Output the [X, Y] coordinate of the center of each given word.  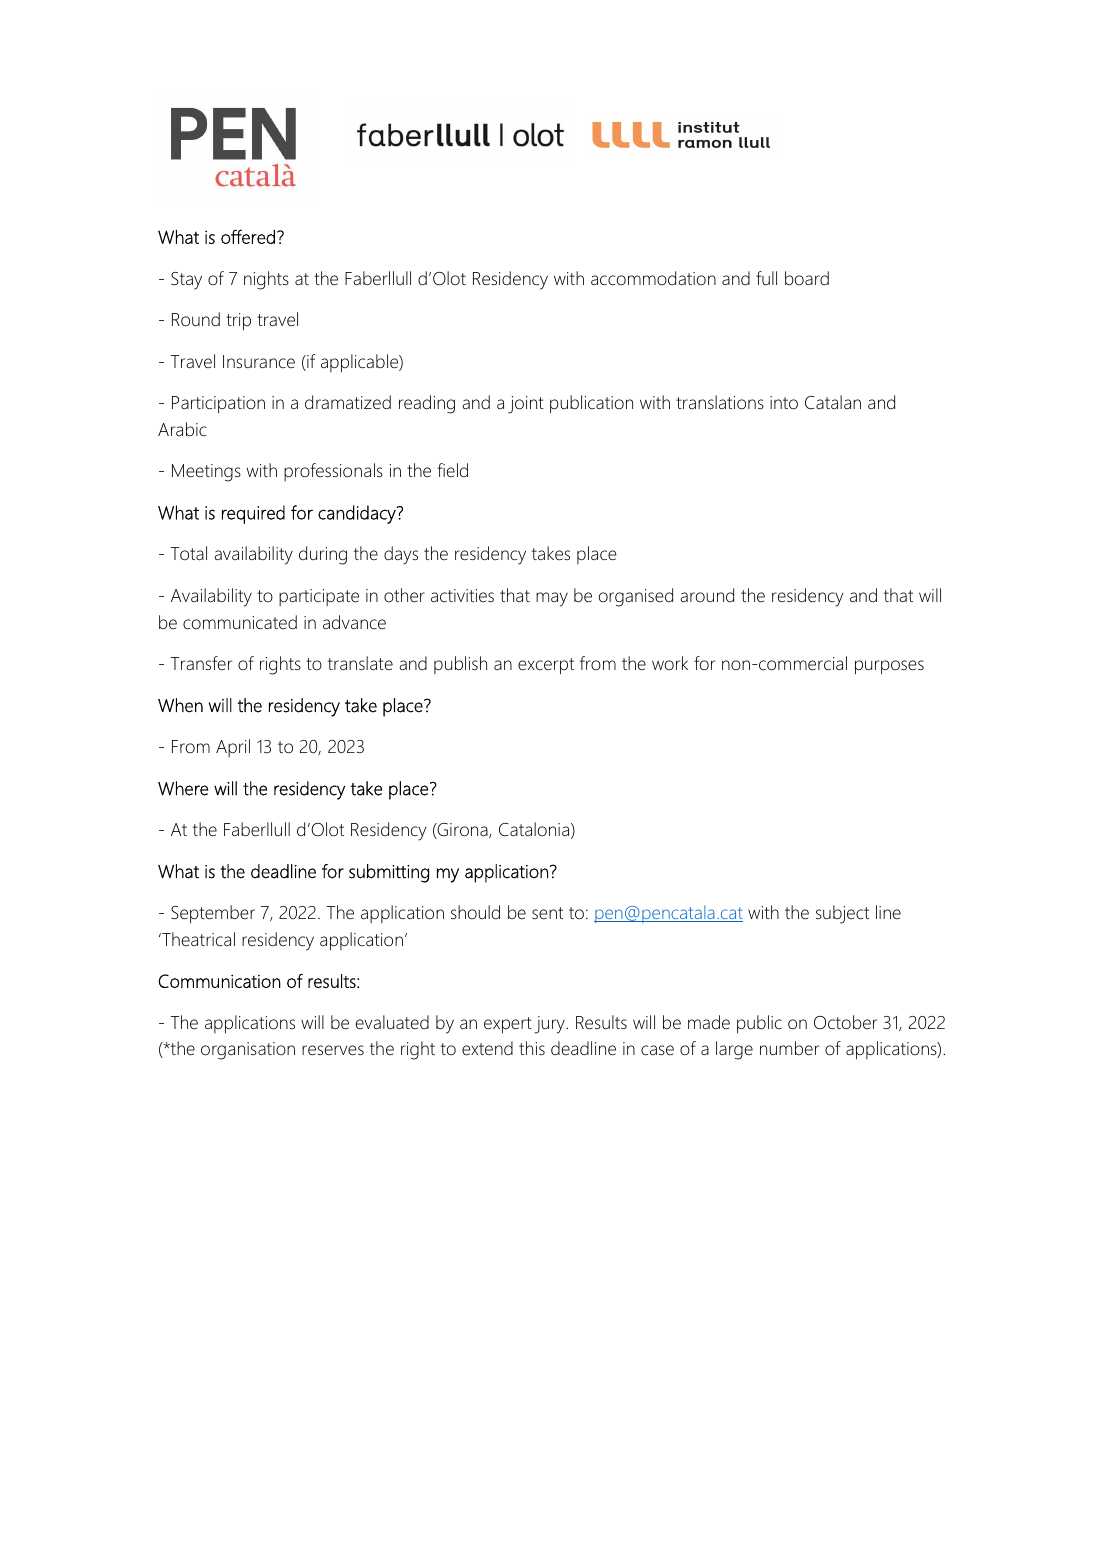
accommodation [653, 278]
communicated [240, 622]
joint [526, 405]
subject [842, 914]
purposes [889, 667]
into [784, 403]
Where [183, 788]
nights [266, 280]
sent [547, 913]
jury [550, 1025]
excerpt [546, 666]
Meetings [206, 473]
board [807, 278]
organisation [248, 1051]
